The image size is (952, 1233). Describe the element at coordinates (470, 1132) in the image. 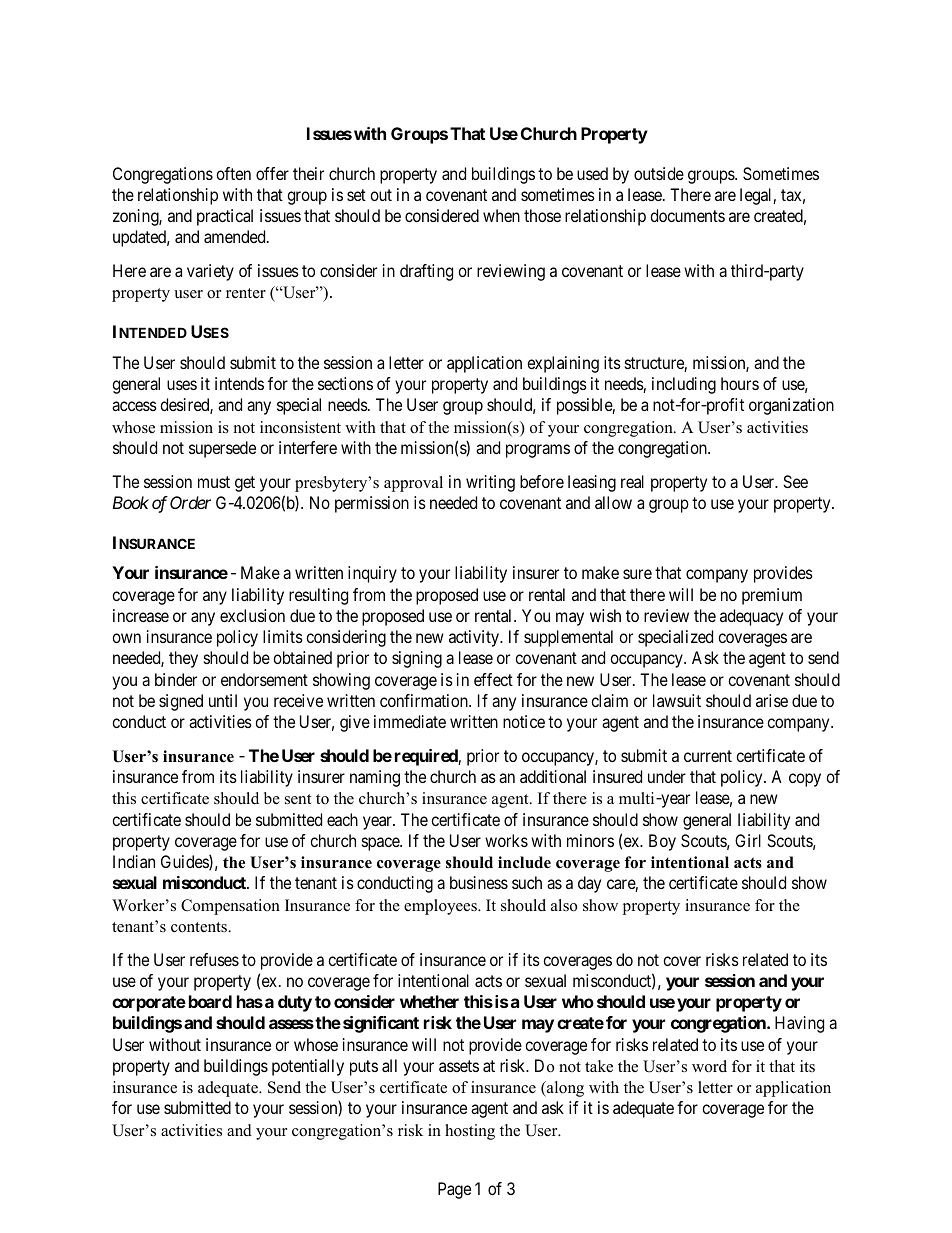

I see `hosting` at that location.
